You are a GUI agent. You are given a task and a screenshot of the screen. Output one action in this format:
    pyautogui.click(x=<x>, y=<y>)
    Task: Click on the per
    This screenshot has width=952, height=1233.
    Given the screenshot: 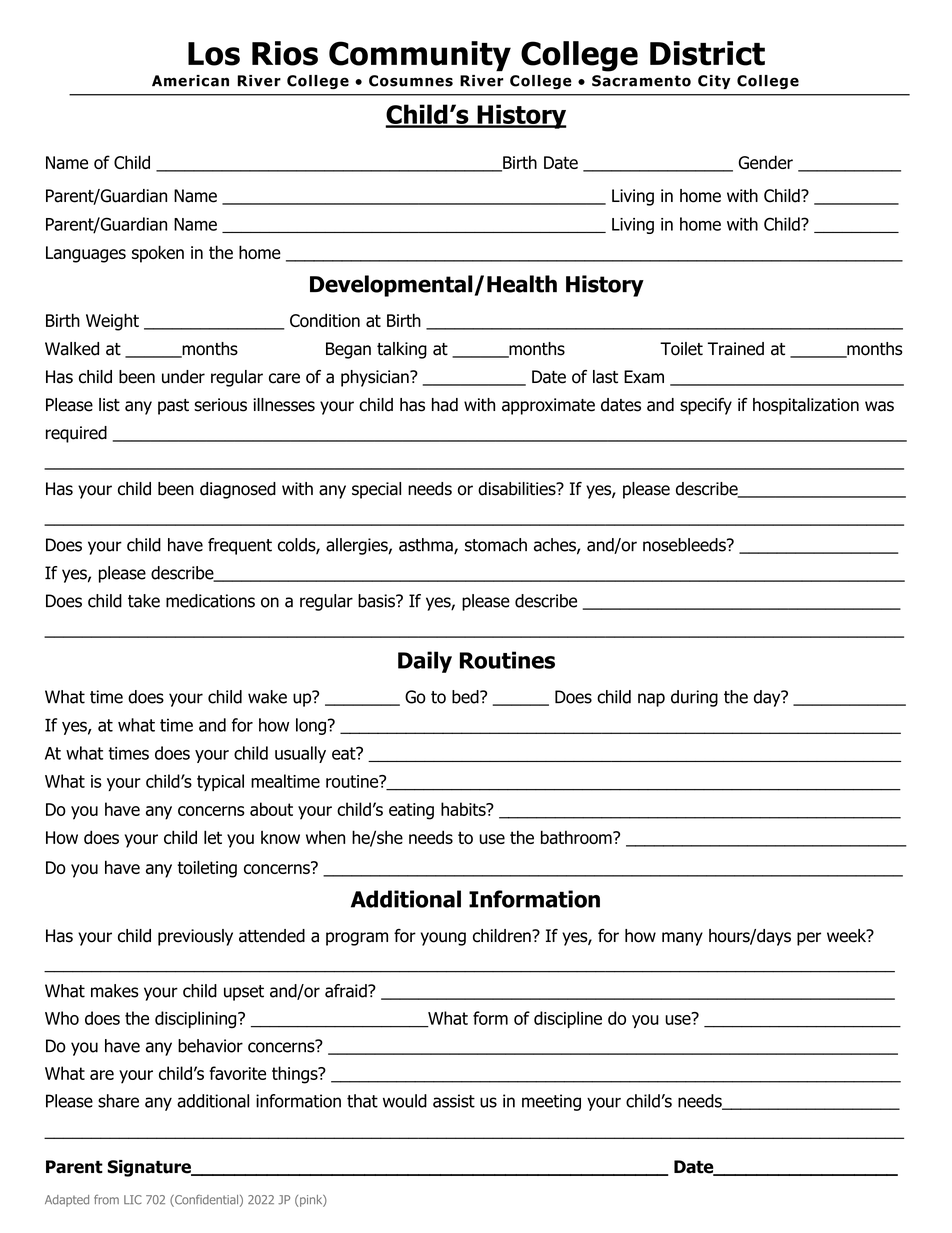 What is the action you would take?
    pyautogui.click(x=809, y=939)
